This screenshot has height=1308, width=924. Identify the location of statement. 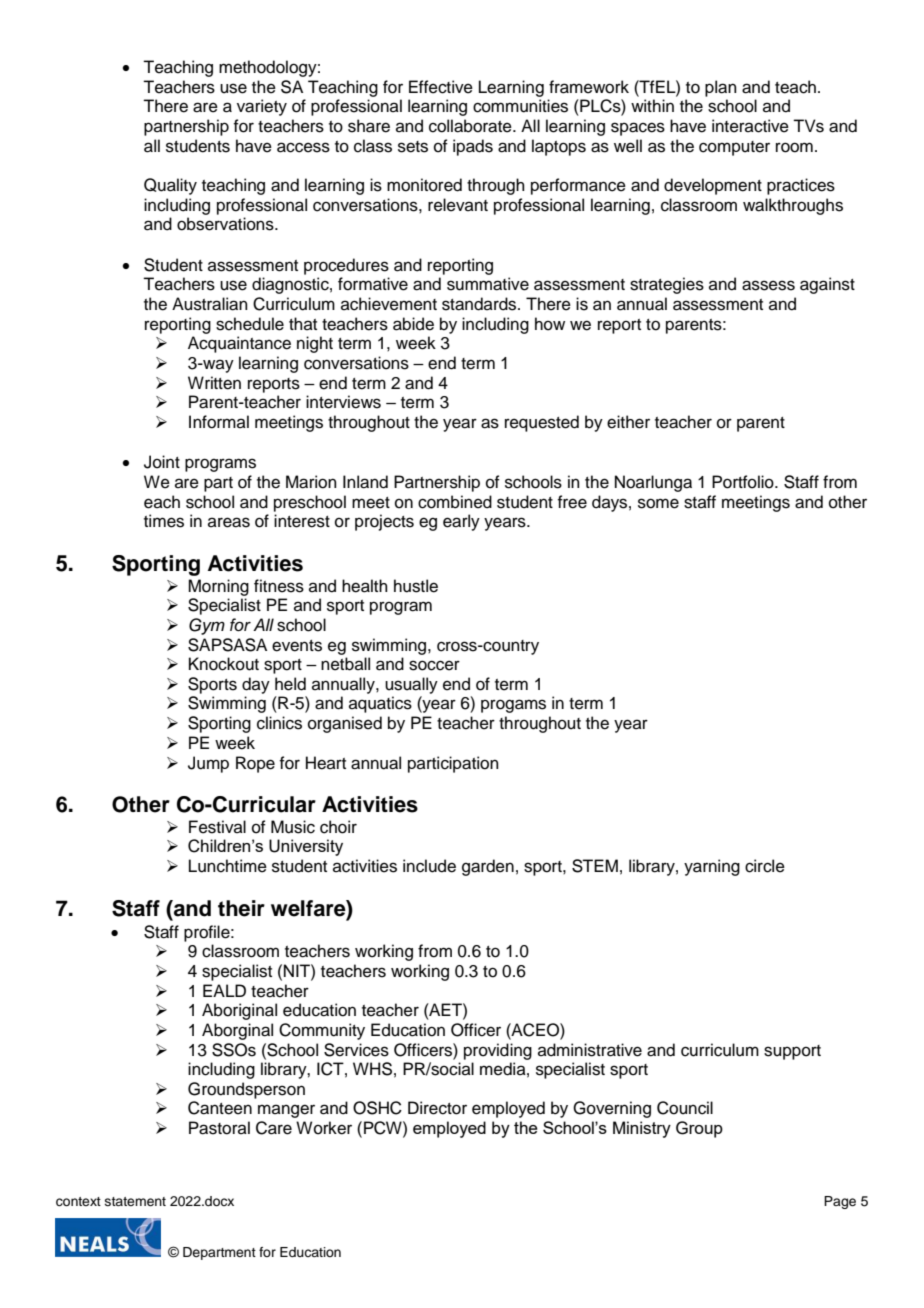
(135, 1201).
